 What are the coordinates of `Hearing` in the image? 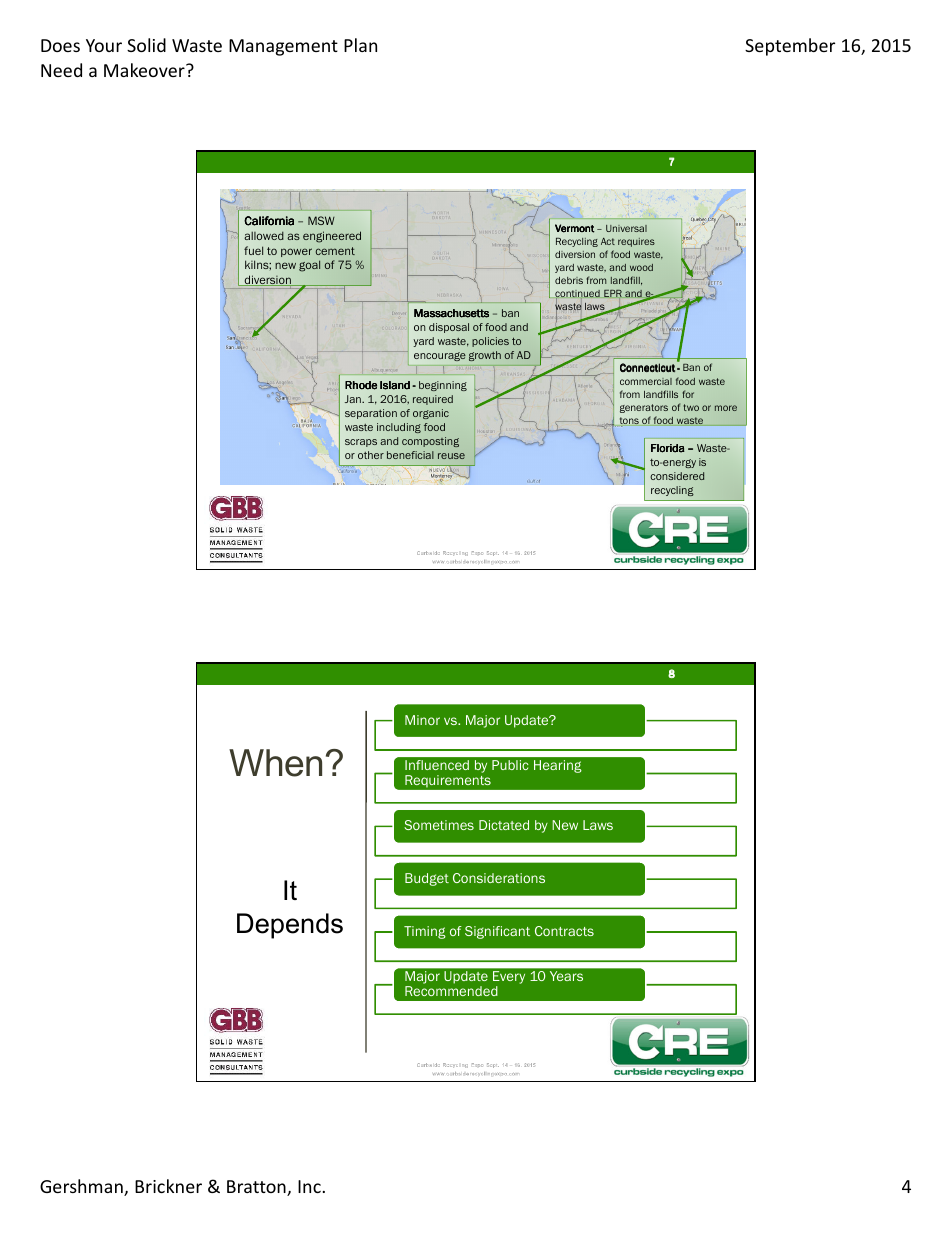 It's located at (557, 766).
